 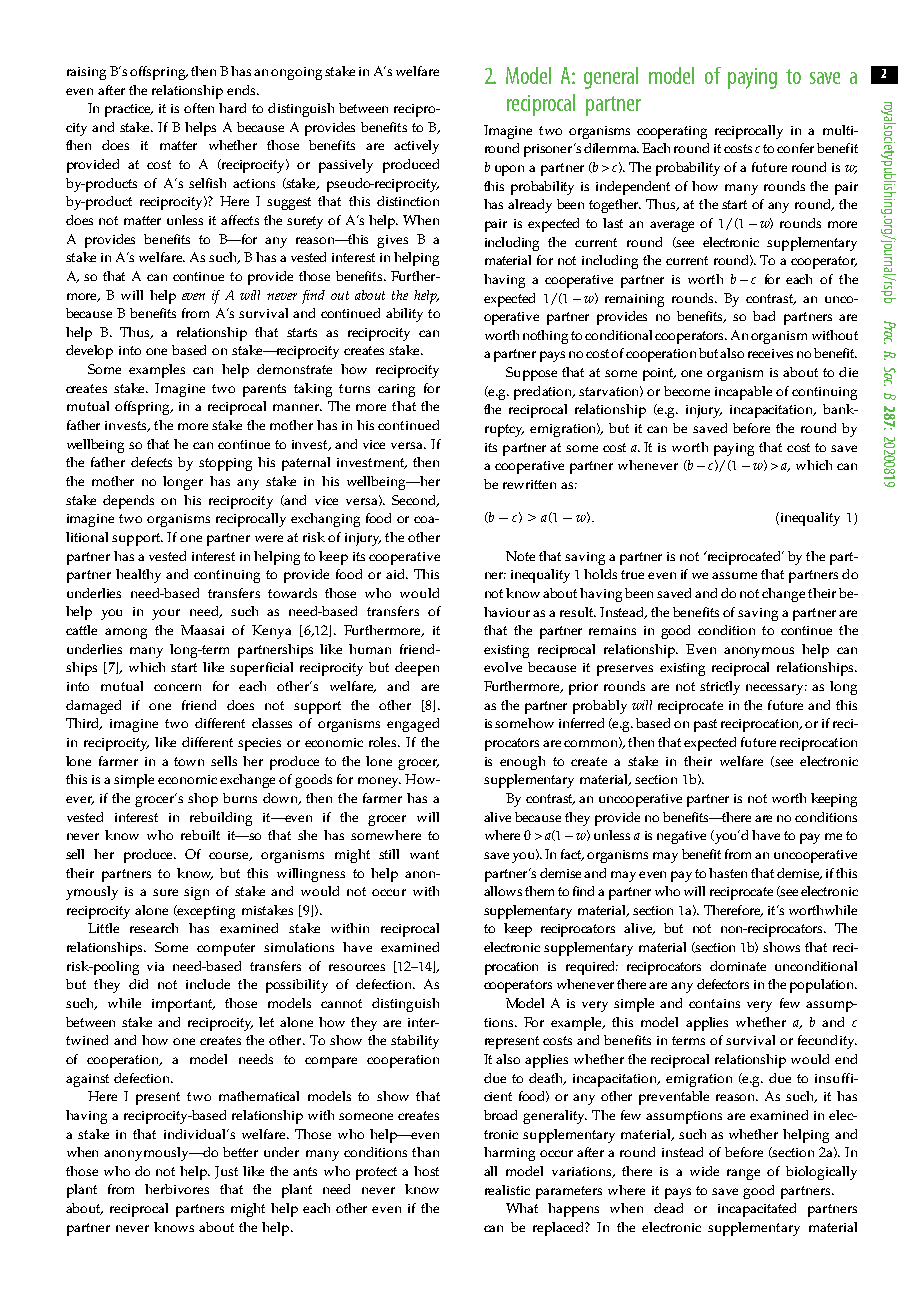 I want to click on allows, so click(x=503, y=891).
